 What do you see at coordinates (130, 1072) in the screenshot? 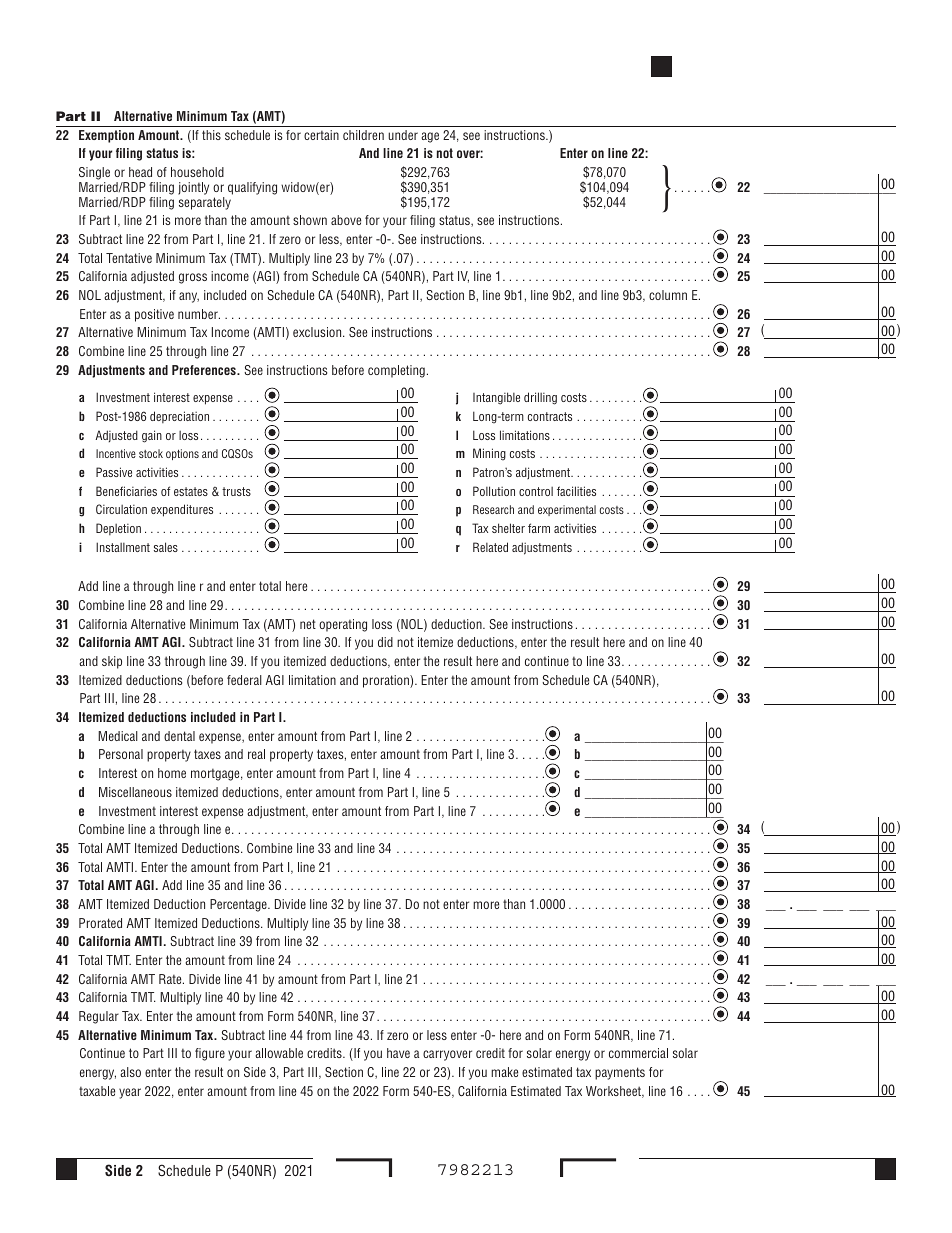
I see `also` at bounding box center [130, 1072].
